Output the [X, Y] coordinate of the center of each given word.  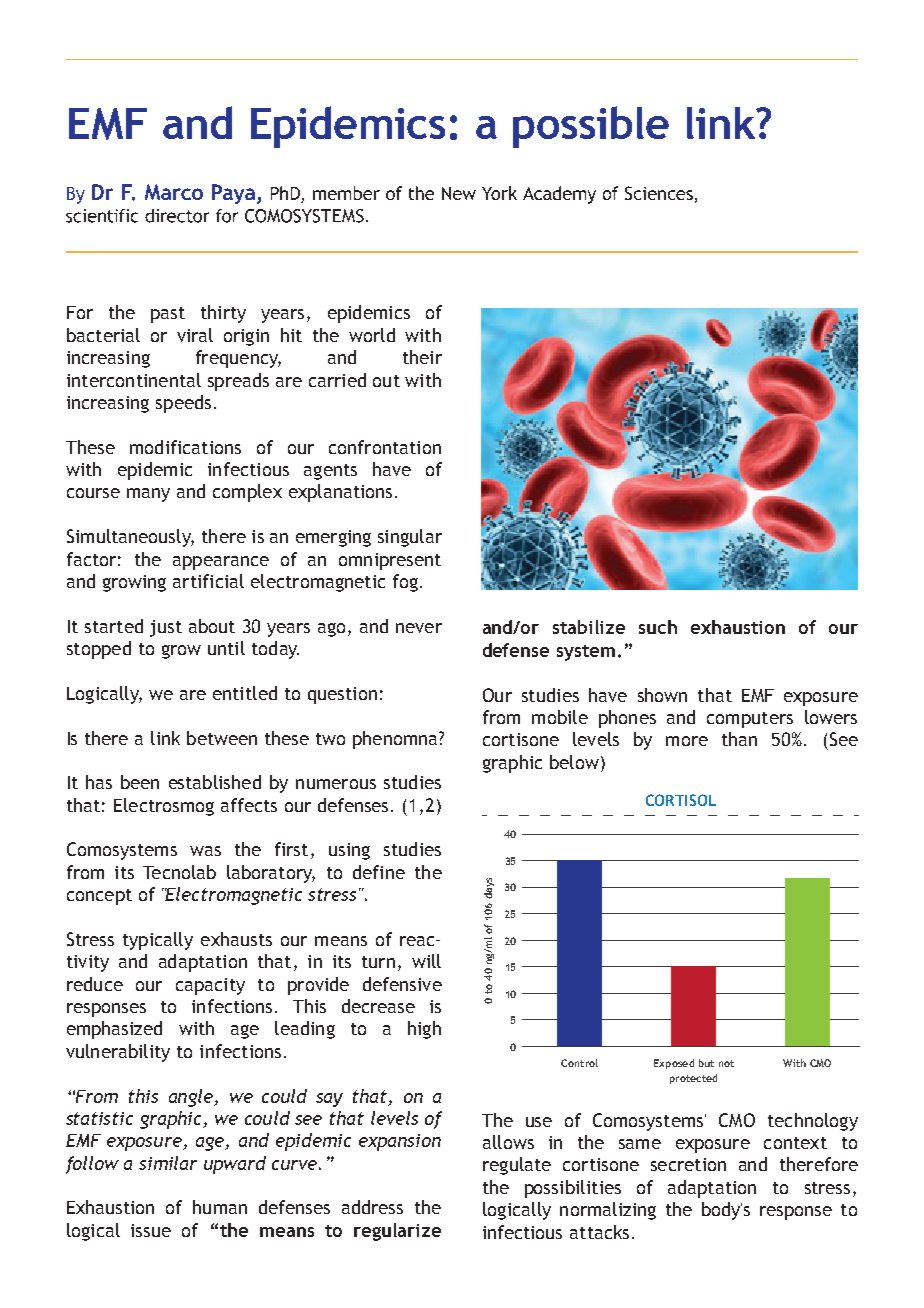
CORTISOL [681, 800]
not [726, 1063]
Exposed [674, 1064]
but [706, 1063]
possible [591, 127]
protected [693, 1079]
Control [579, 1063]
